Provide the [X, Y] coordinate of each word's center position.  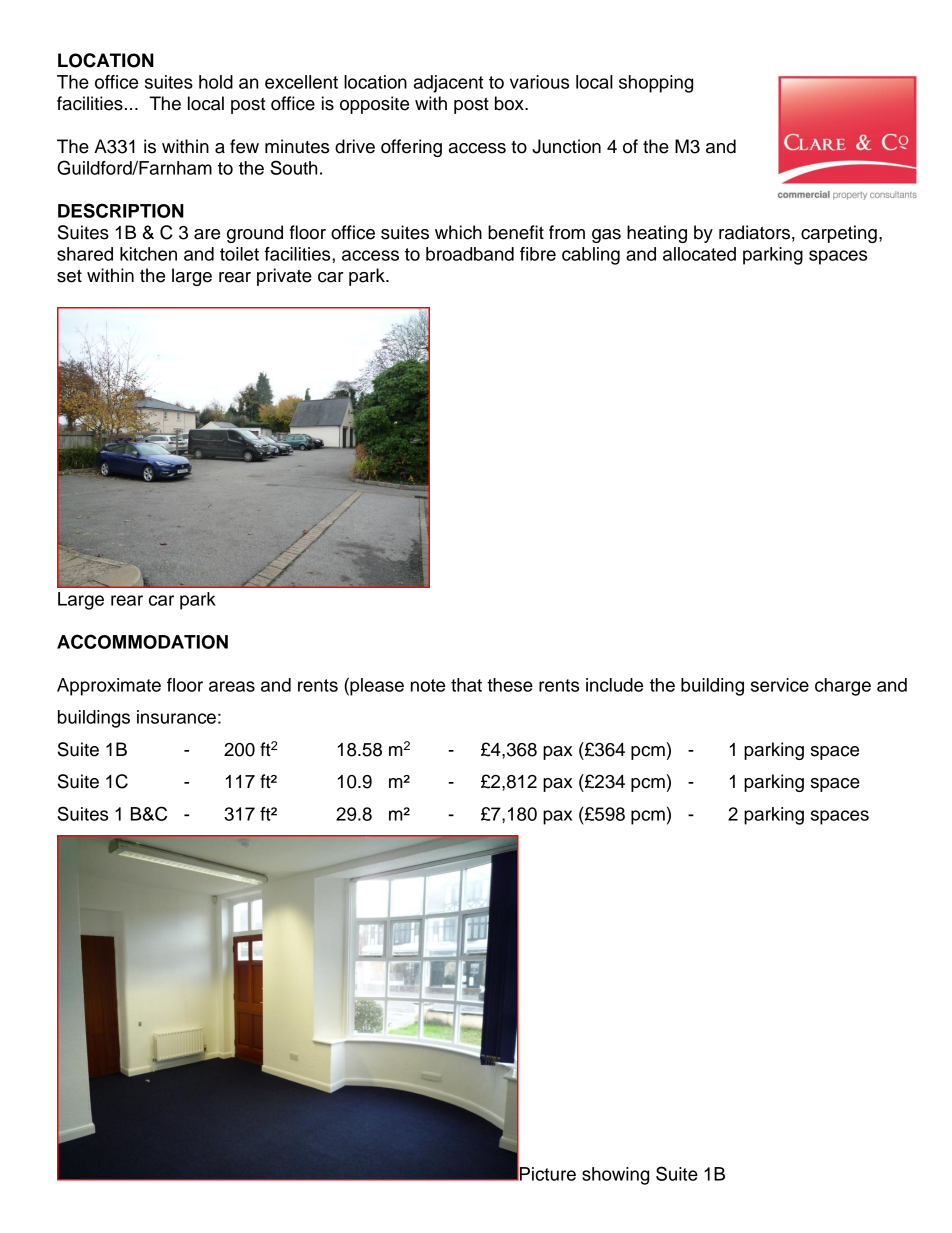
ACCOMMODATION [142, 641]
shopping [656, 84]
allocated [699, 254]
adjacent [448, 84]
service [780, 685]
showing [615, 1176]
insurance [176, 717]
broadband [470, 254]
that [466, 685]
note [428, 685]
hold [216, 82]
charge [843, 687]
